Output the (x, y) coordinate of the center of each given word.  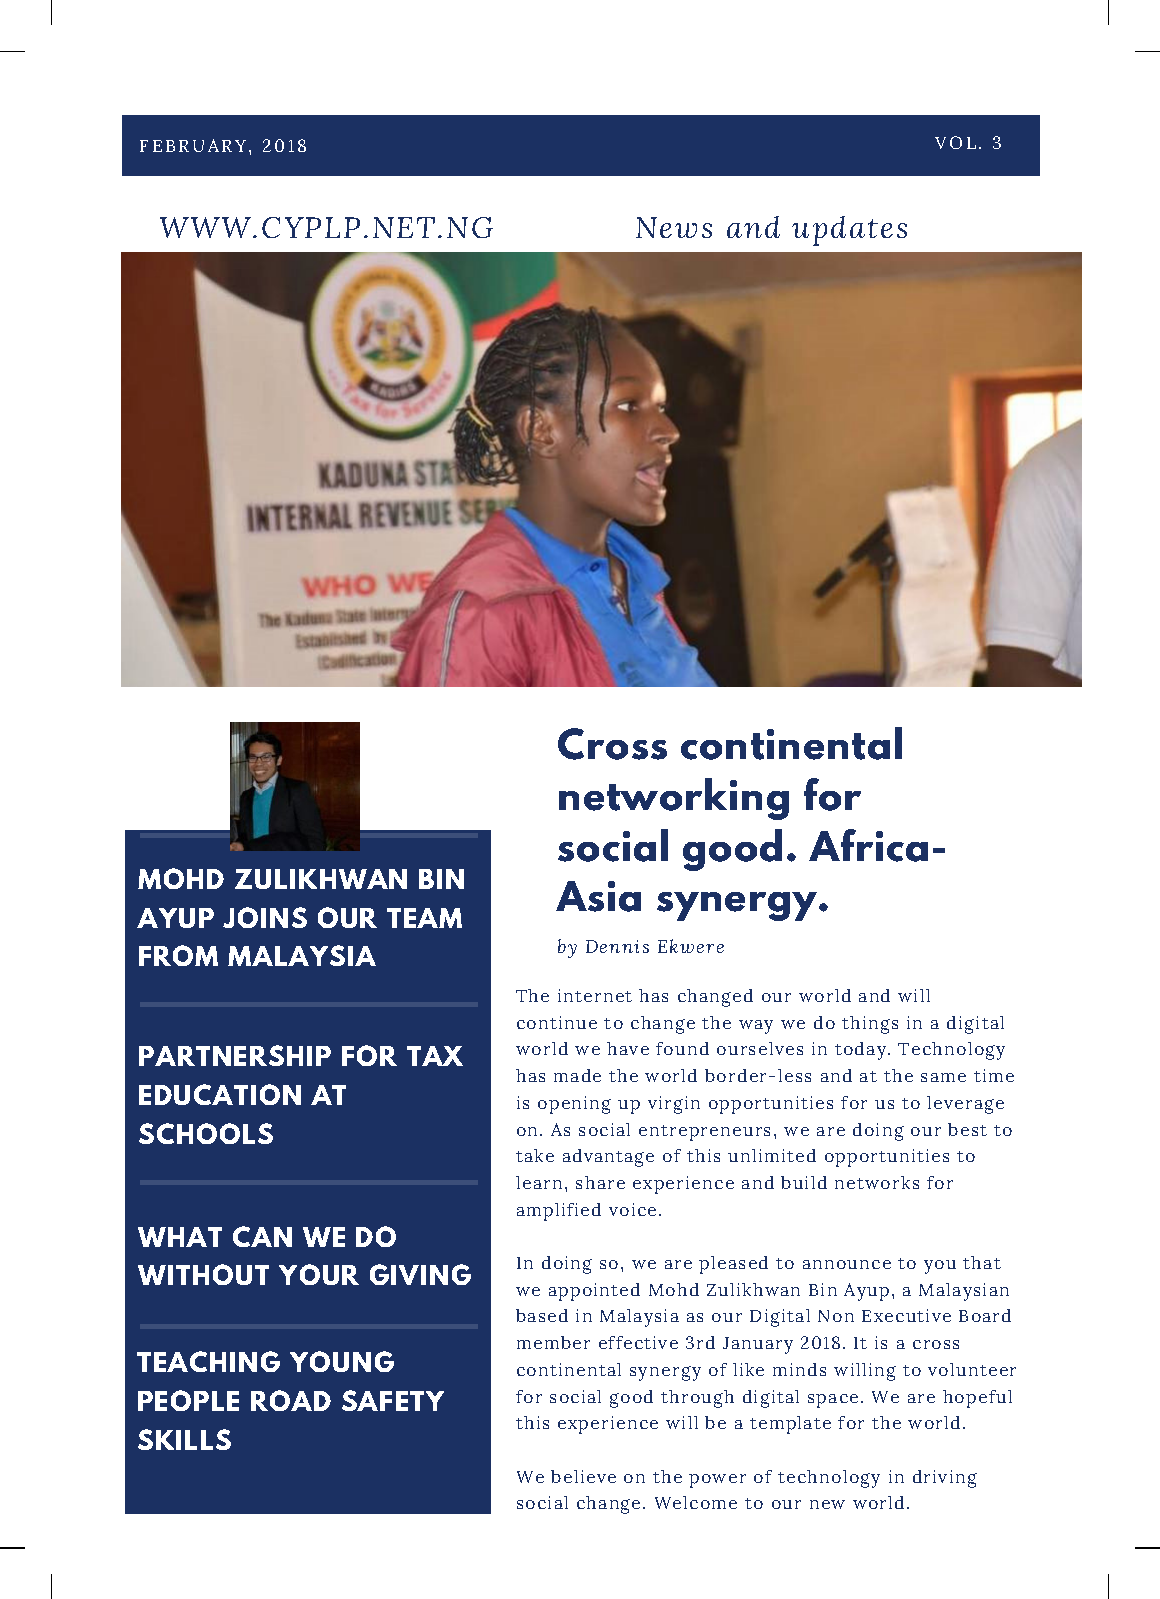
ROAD (291, 1400)
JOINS (265, 917)
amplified (559, 1212)
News (674, 227)
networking (674, 799)
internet (595, 995)
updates (849, 231)
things (870, 1025)
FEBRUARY (193, 145)
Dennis (617, 946)
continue (557, 1022)
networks (877, 1182)
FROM (178, 955)
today (862, 1051)
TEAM (424, 918)
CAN (262, 1236)
